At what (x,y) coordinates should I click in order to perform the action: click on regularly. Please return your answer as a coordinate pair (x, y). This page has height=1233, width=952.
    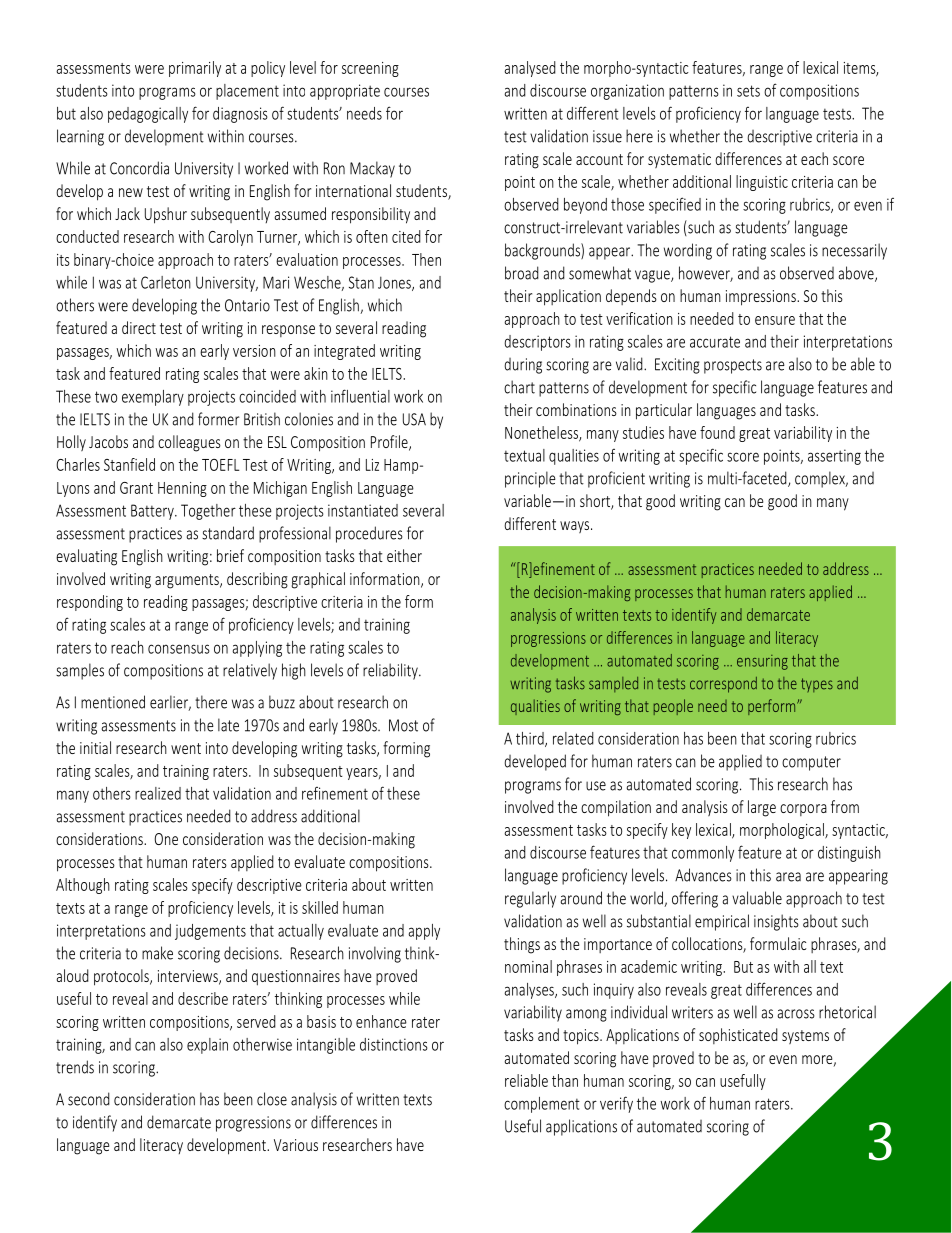
    Looking at the image, I should click on (530, 899).
